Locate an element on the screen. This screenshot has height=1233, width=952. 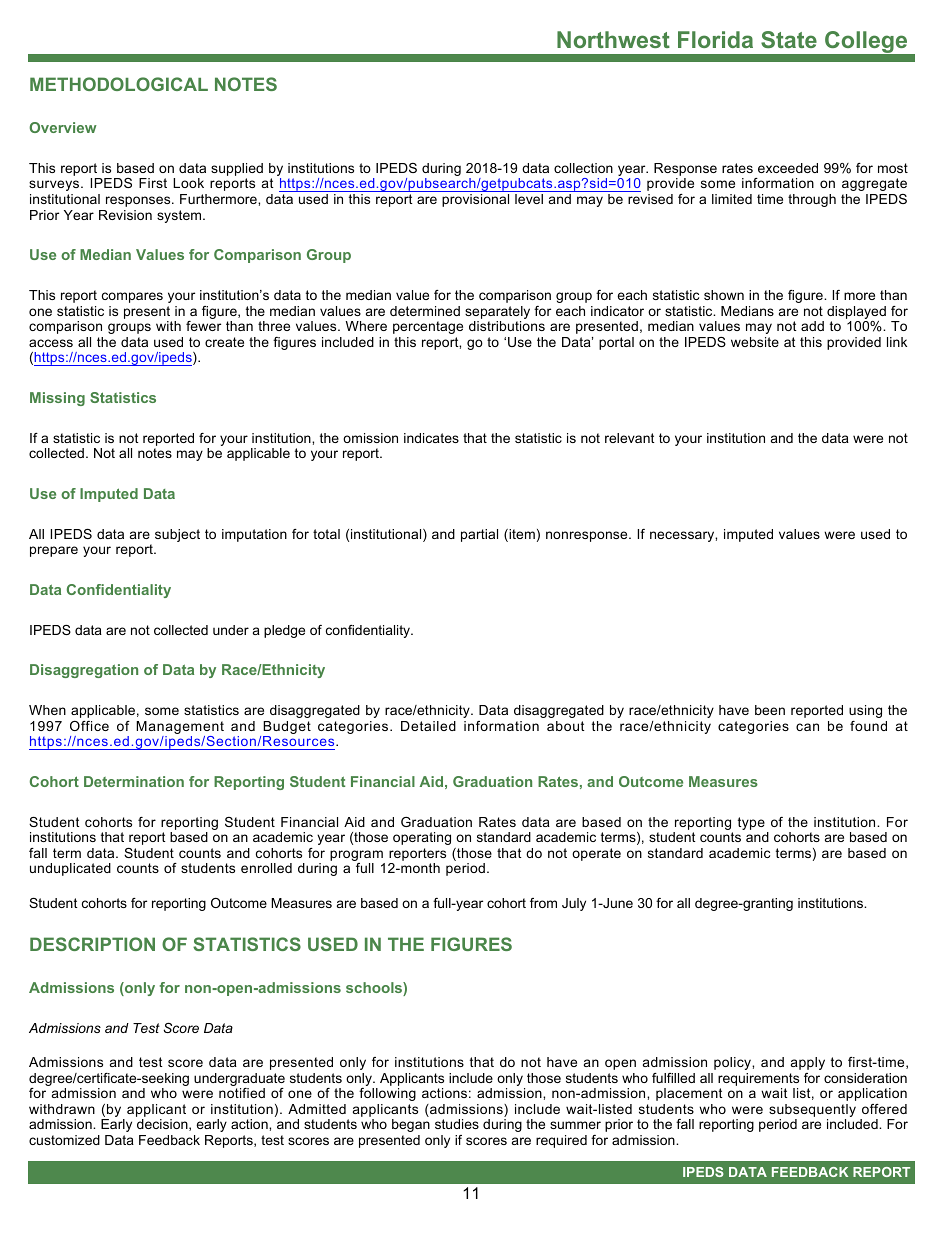
add is located at coordinates (812, 326).
